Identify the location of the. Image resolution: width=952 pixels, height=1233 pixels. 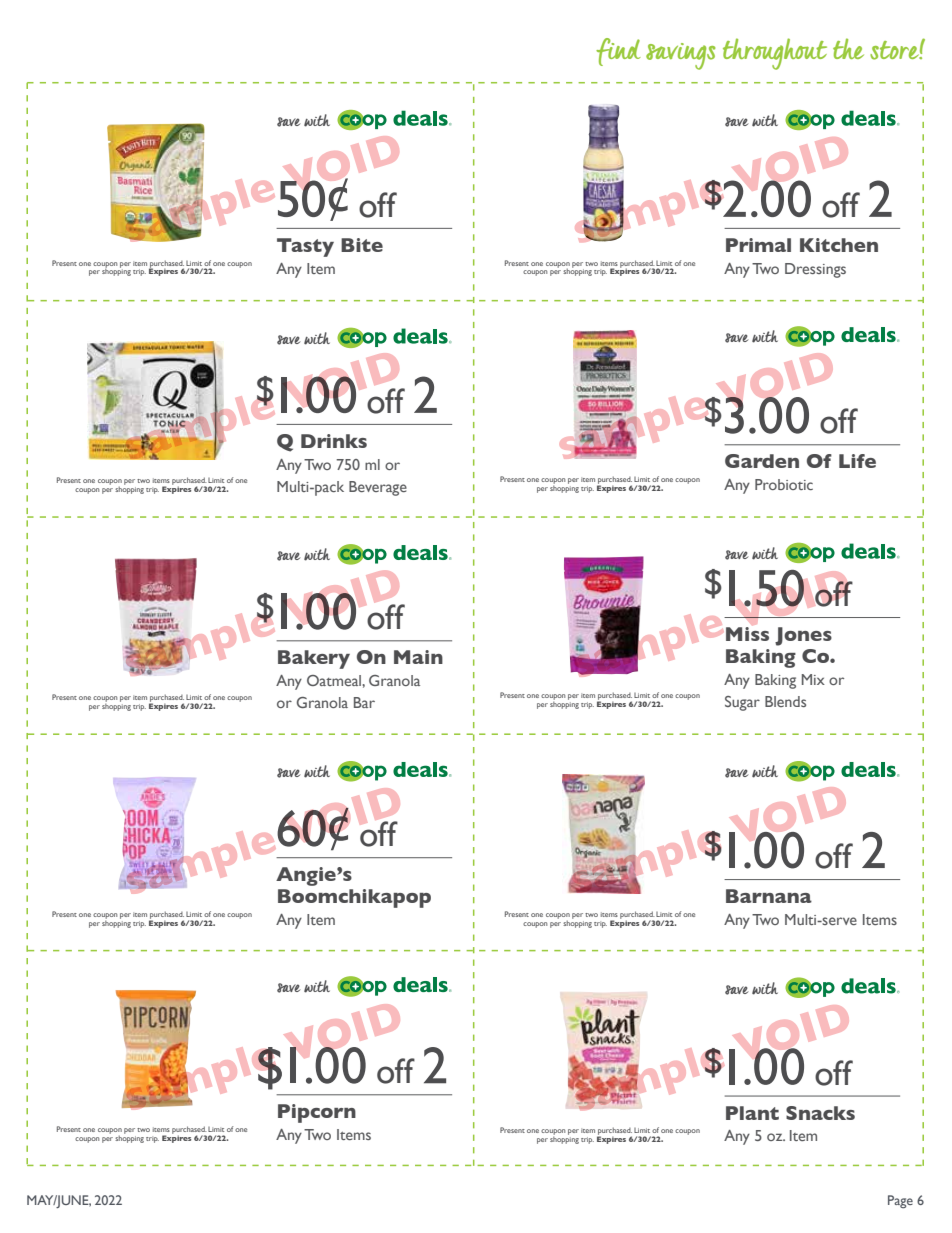
(848, 48).
